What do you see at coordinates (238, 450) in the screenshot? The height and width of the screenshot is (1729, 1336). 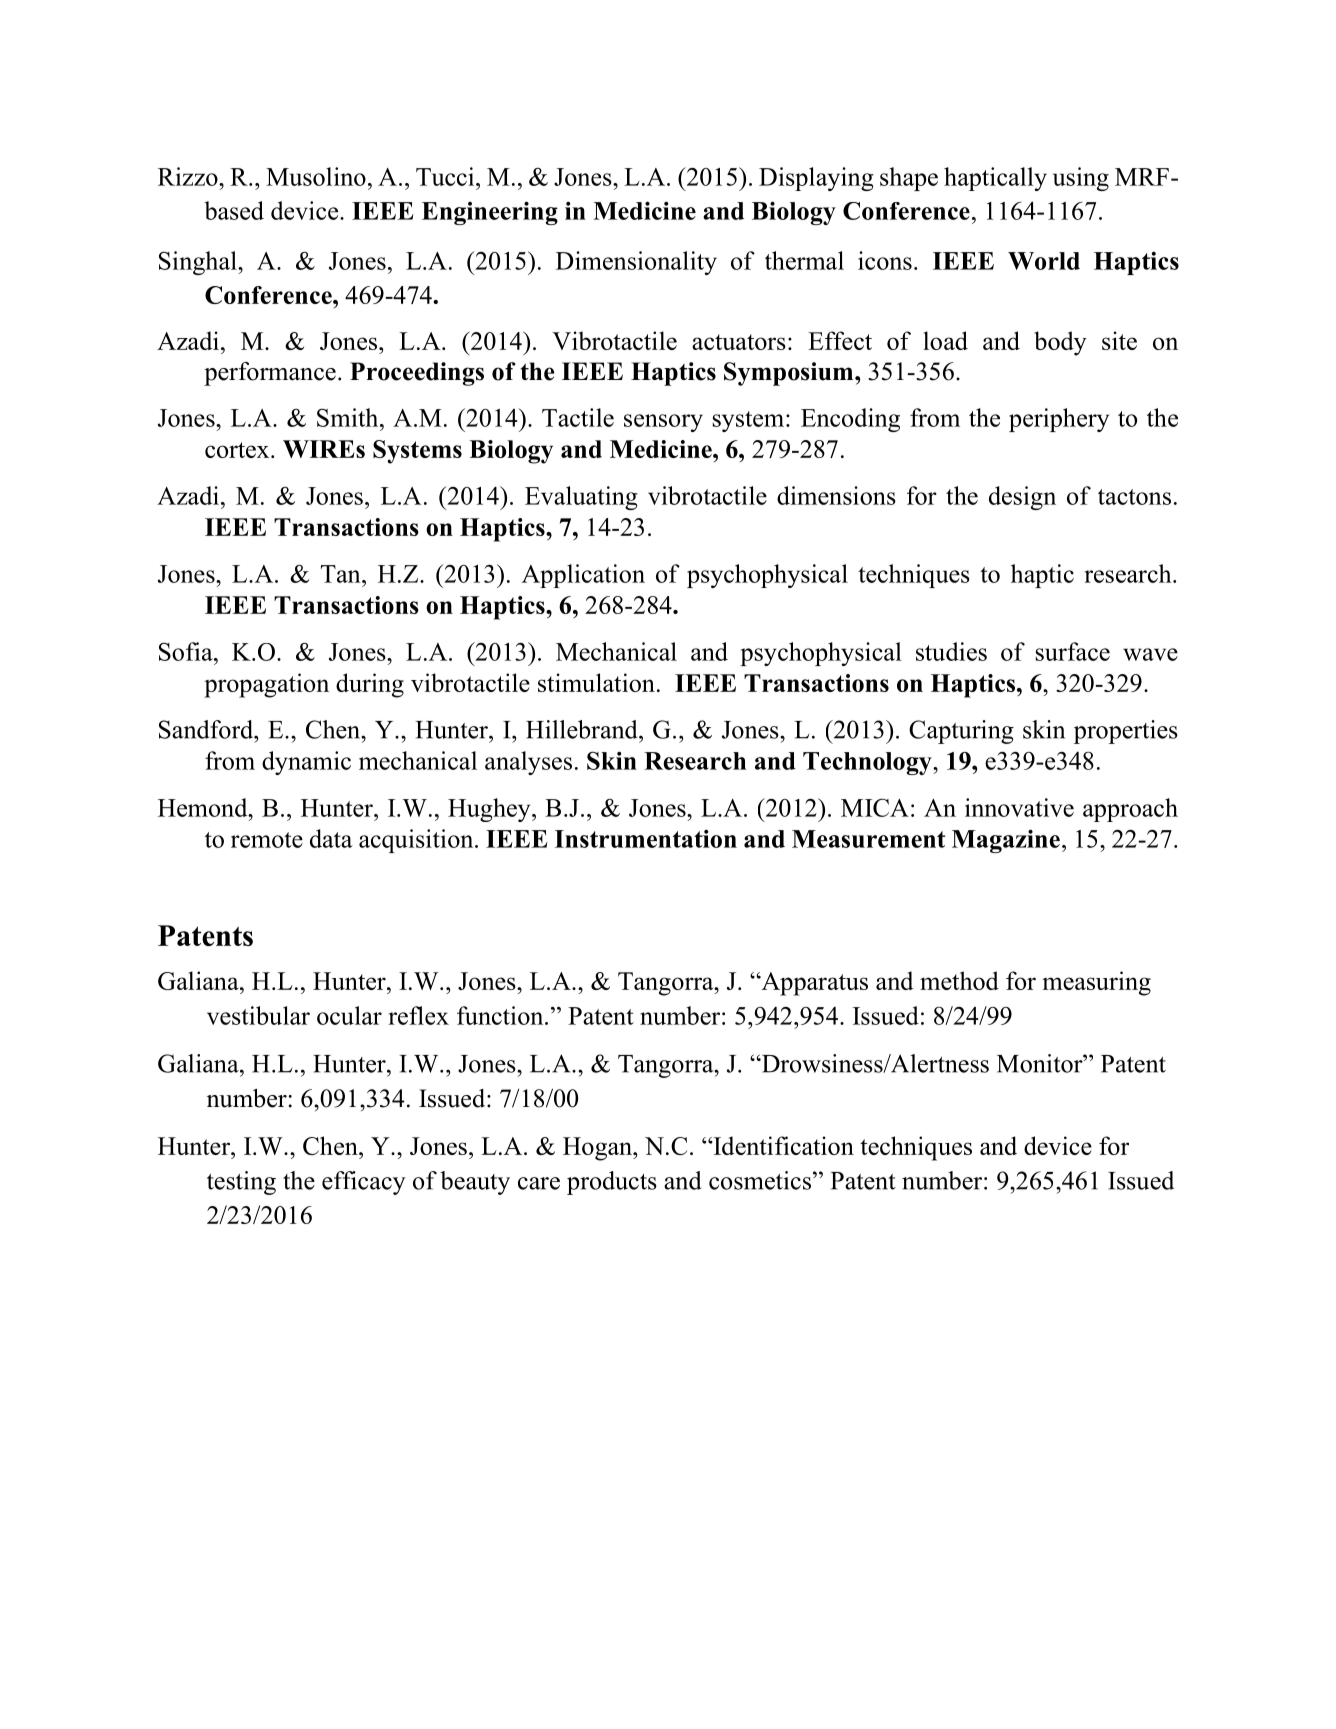 I see `cortex` at bounding box center [238, 450].
